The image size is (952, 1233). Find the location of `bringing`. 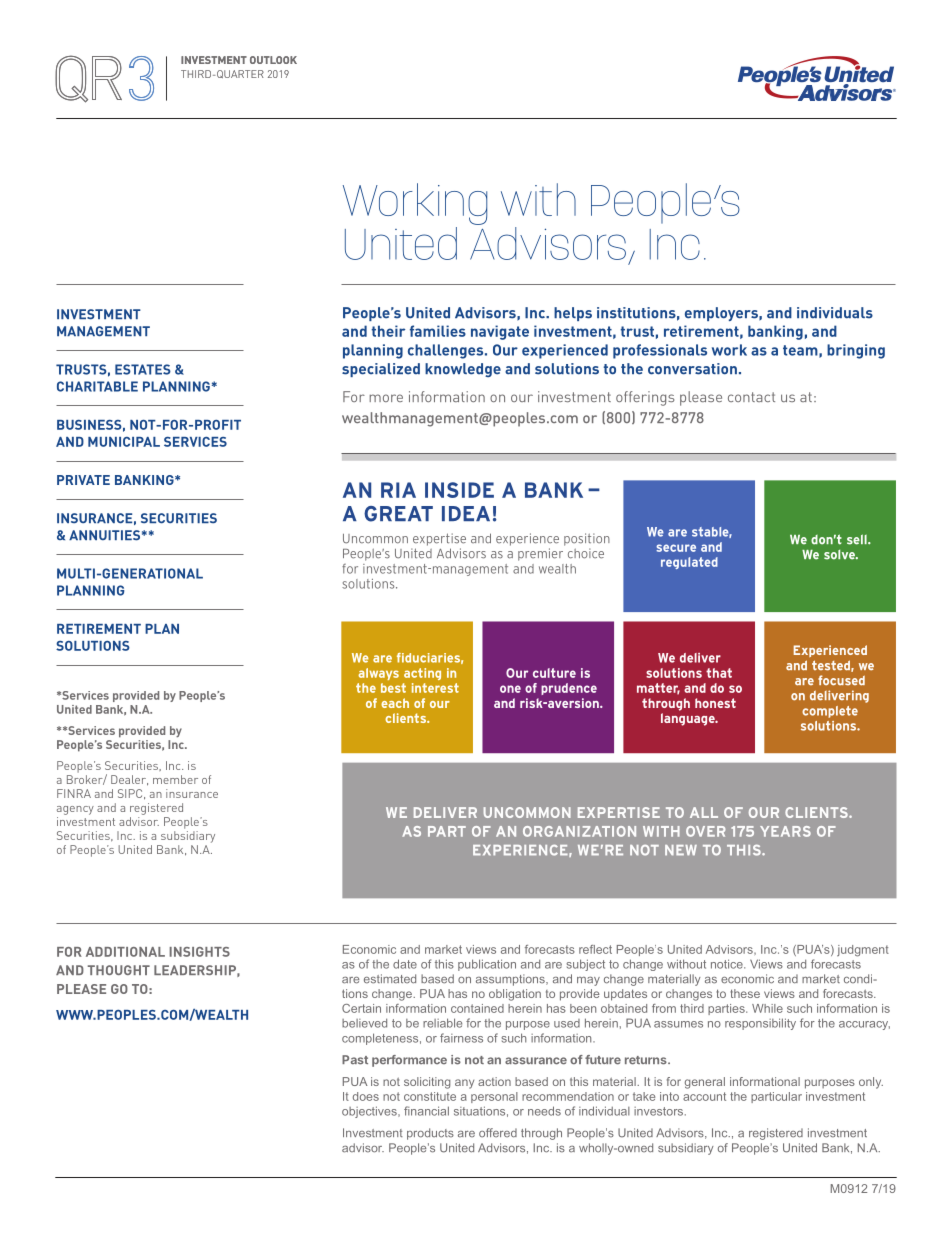

bringing is located at coordinates (856, 351).
